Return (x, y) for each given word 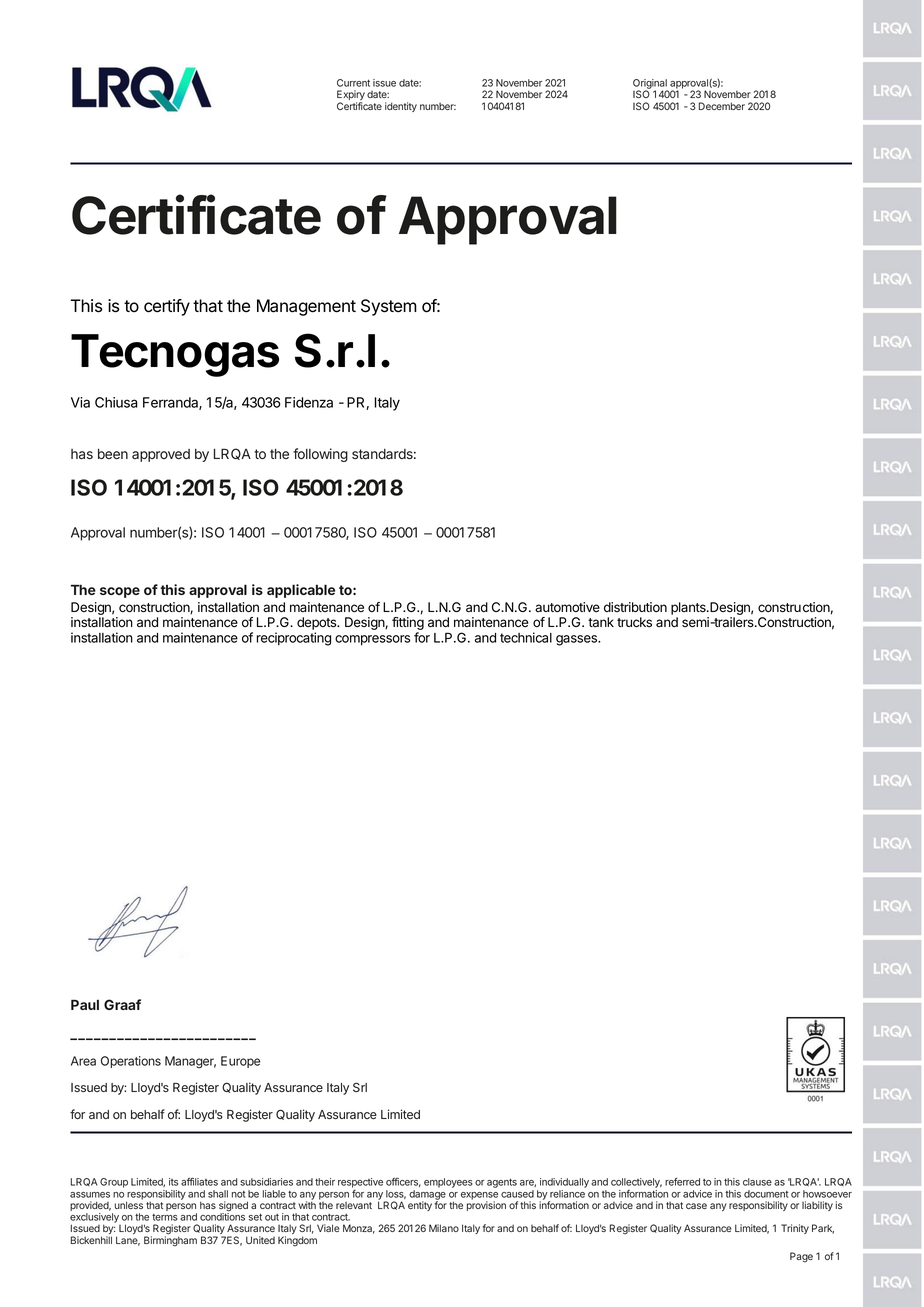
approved (161, 455)
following (320, 455)
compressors (372, 640)
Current (353, 83)
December (722, 106)
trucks (634, 622)
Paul (85, 1004)
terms (165, 1217)
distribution (635, 607)
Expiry (351, 96)
